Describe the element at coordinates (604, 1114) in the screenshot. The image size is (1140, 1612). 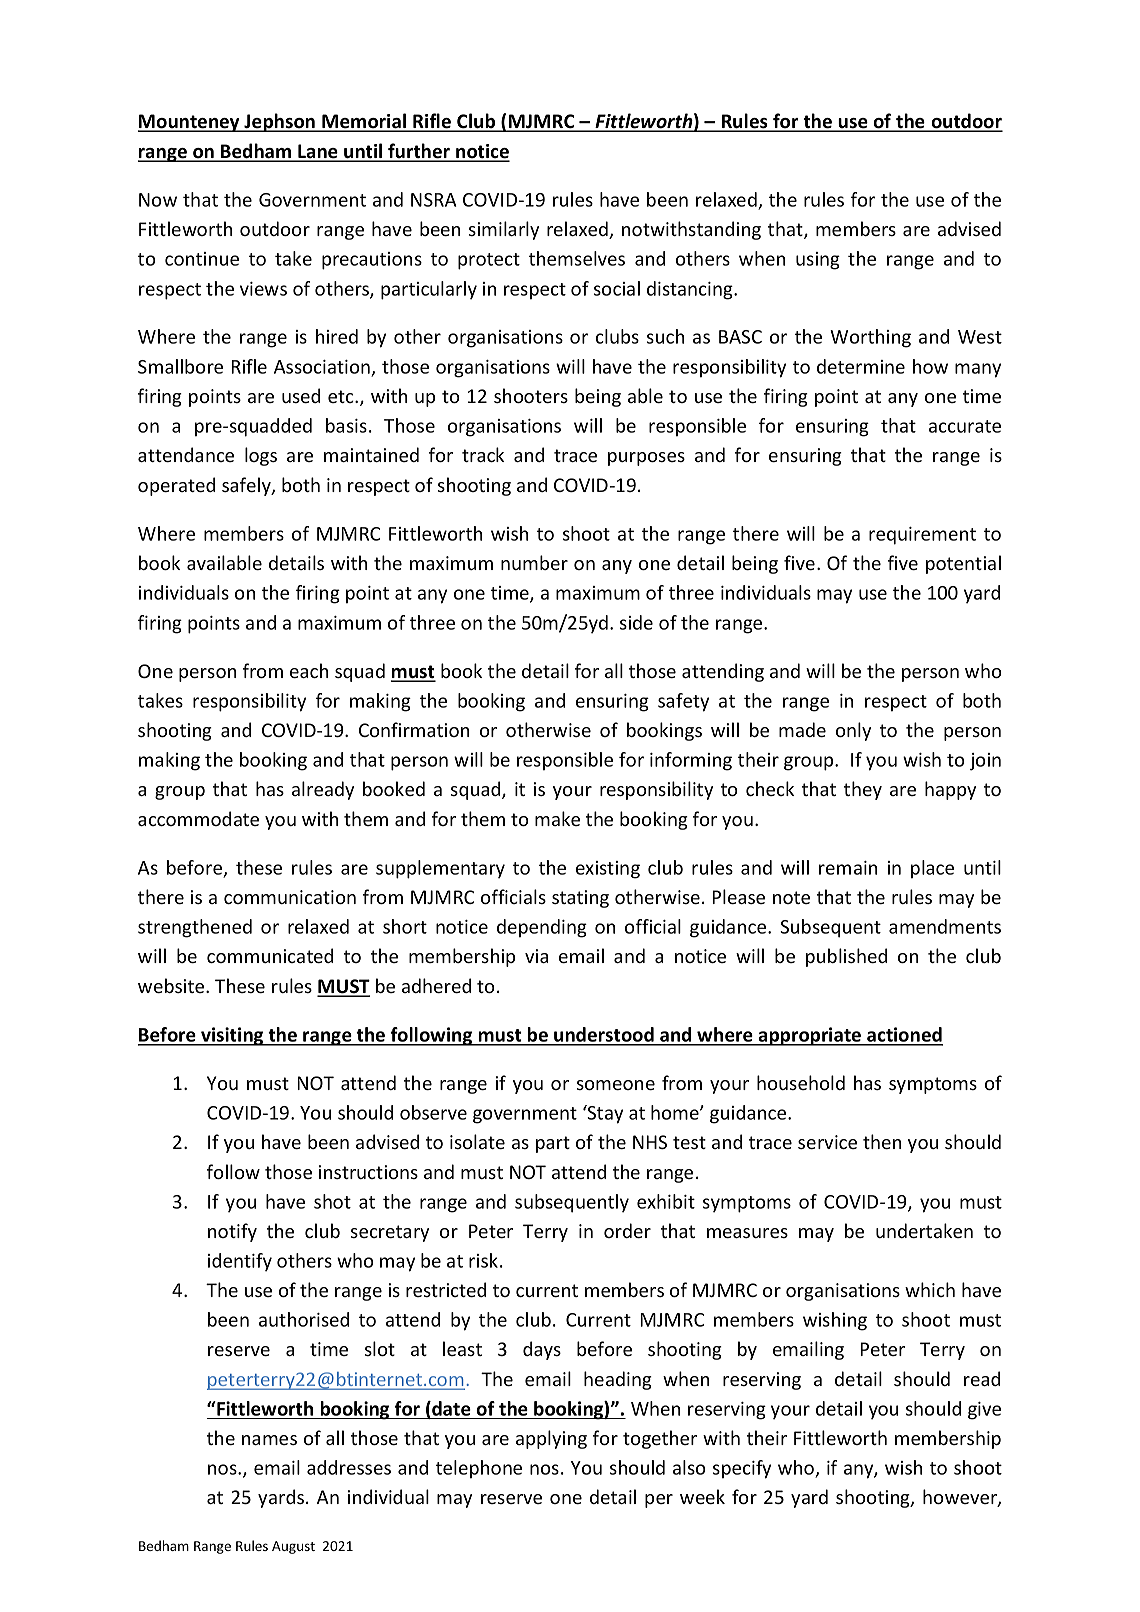
I see `Stay` at that location.
